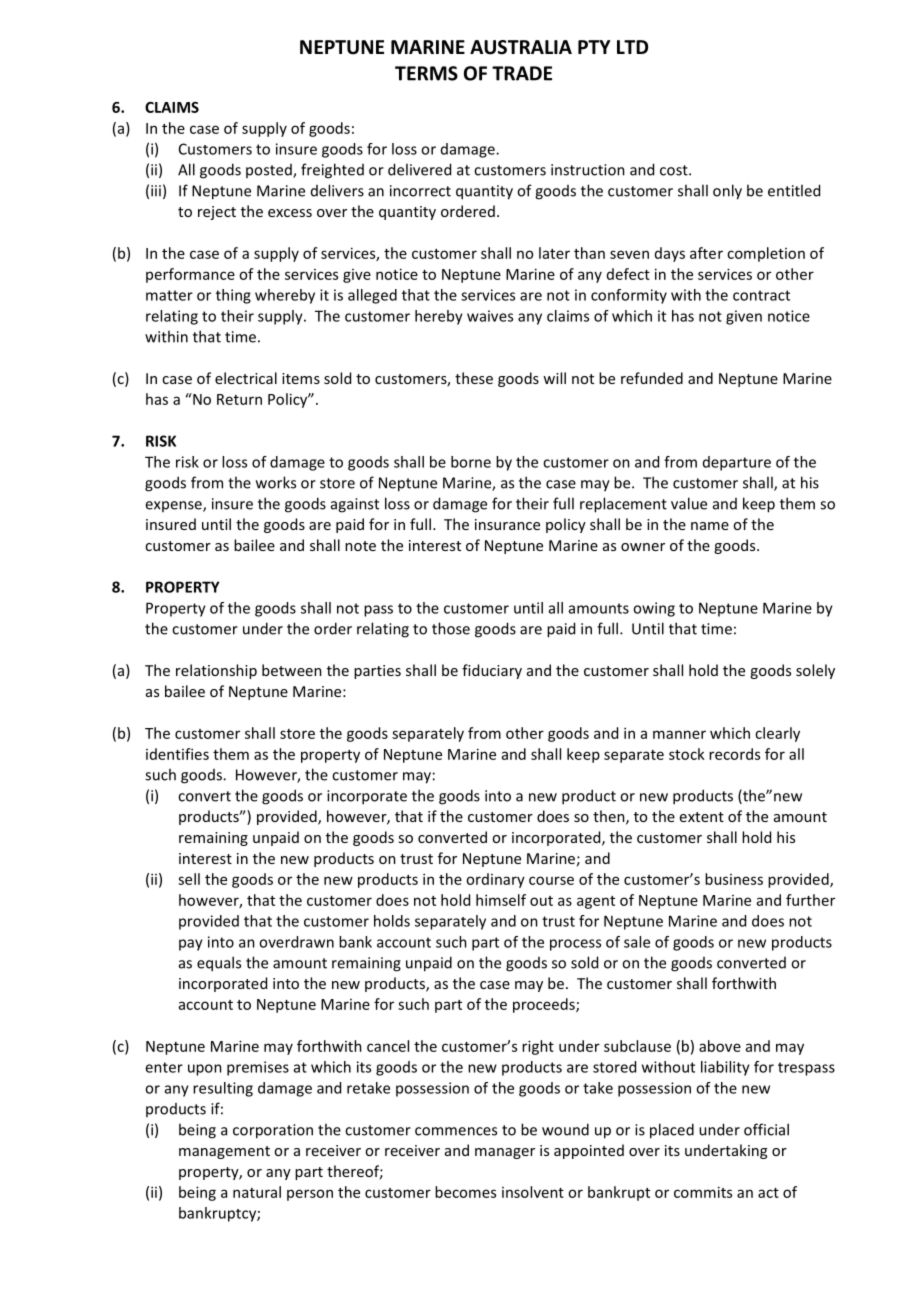 Image resolution: width=924 pixels, height=1308 pixels. What do you see at coordinates (451, 628) in the image?
I see `those` at bounding box center [451, 628].
